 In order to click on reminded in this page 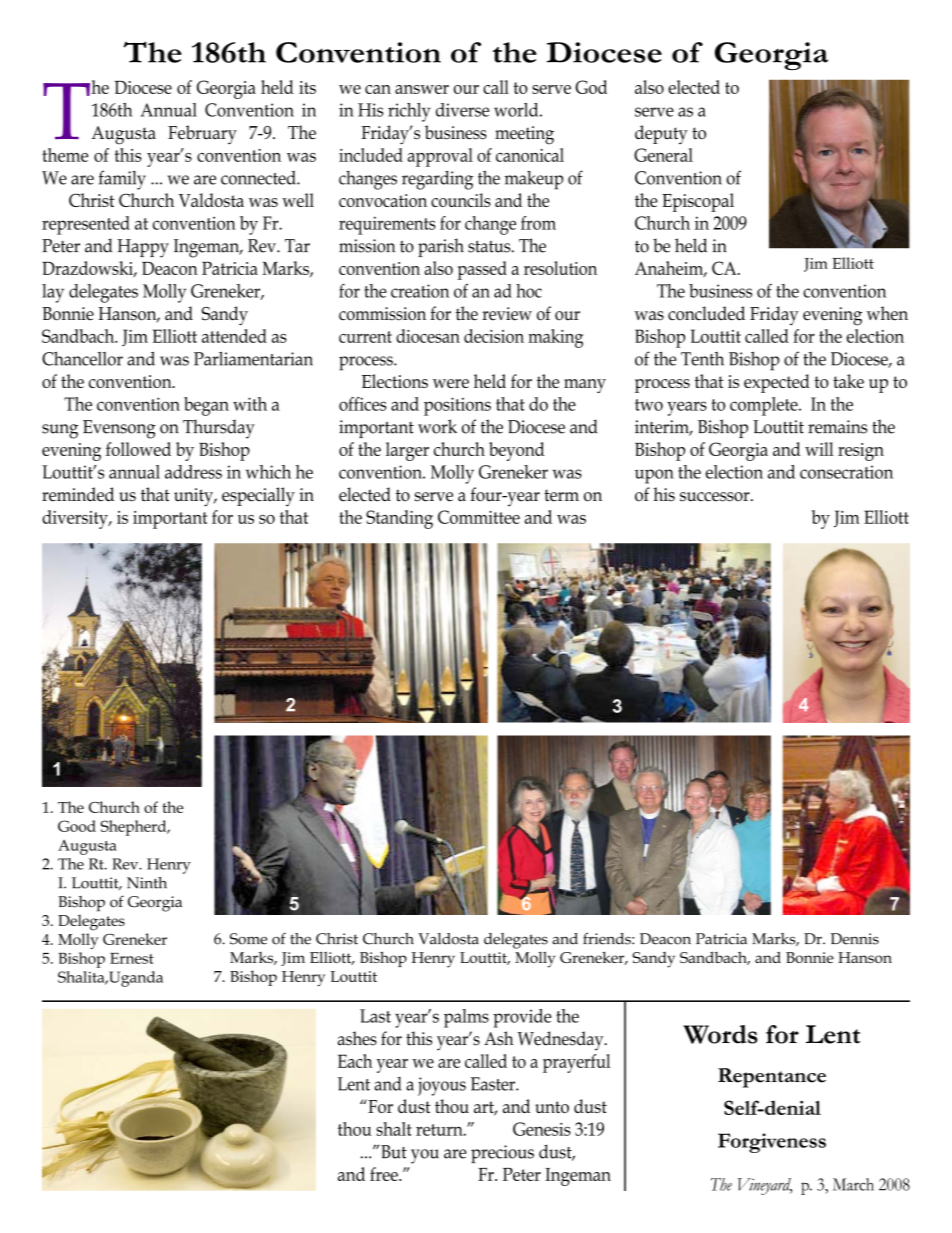, I will do `click(78, 494)`.
